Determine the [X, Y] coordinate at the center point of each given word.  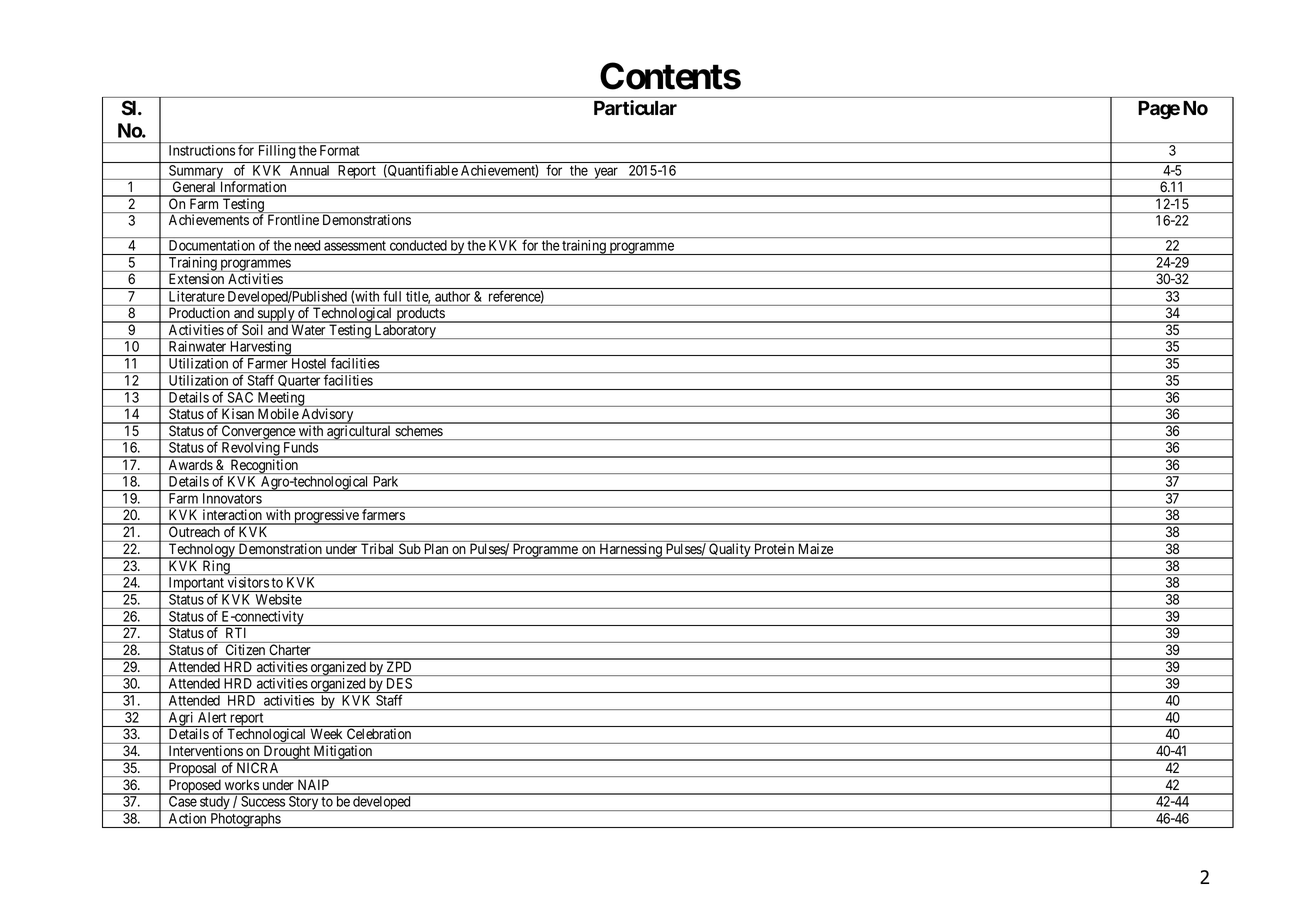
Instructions [202, 150]
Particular [635, 108]
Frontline [293, 220]
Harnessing [630, 551]
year [606, 173]
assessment [355, 246]
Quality [730, 551]
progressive [326, 517]
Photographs [245, 820]
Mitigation [343, 753]
